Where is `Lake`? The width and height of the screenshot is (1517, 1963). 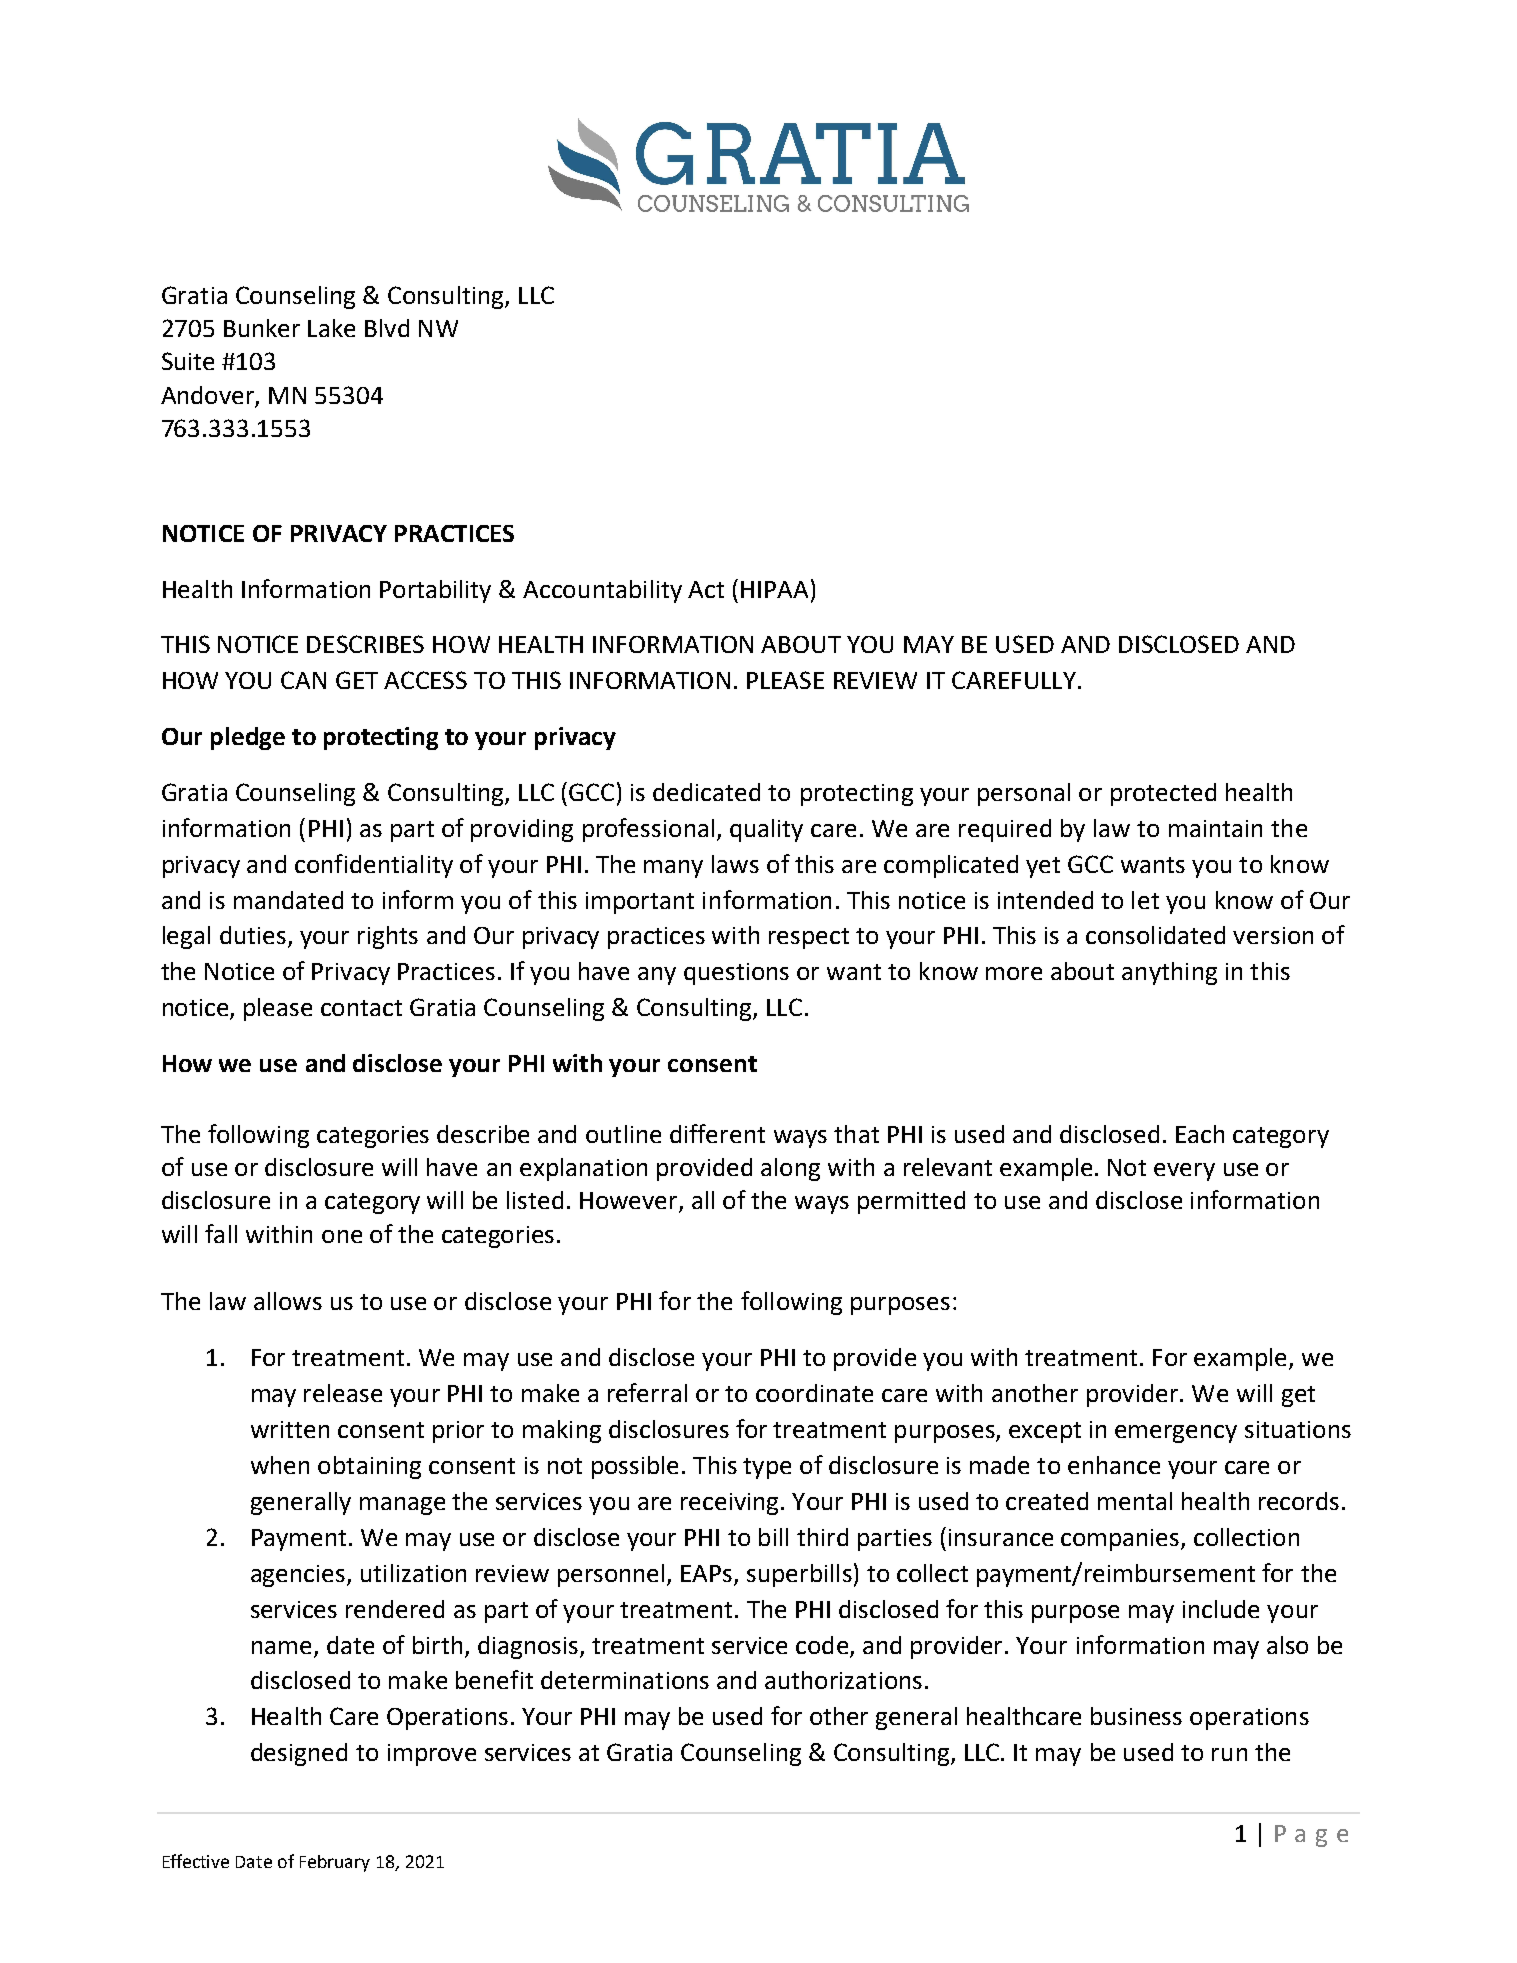 Lake is located at coordinates (331, 328).
